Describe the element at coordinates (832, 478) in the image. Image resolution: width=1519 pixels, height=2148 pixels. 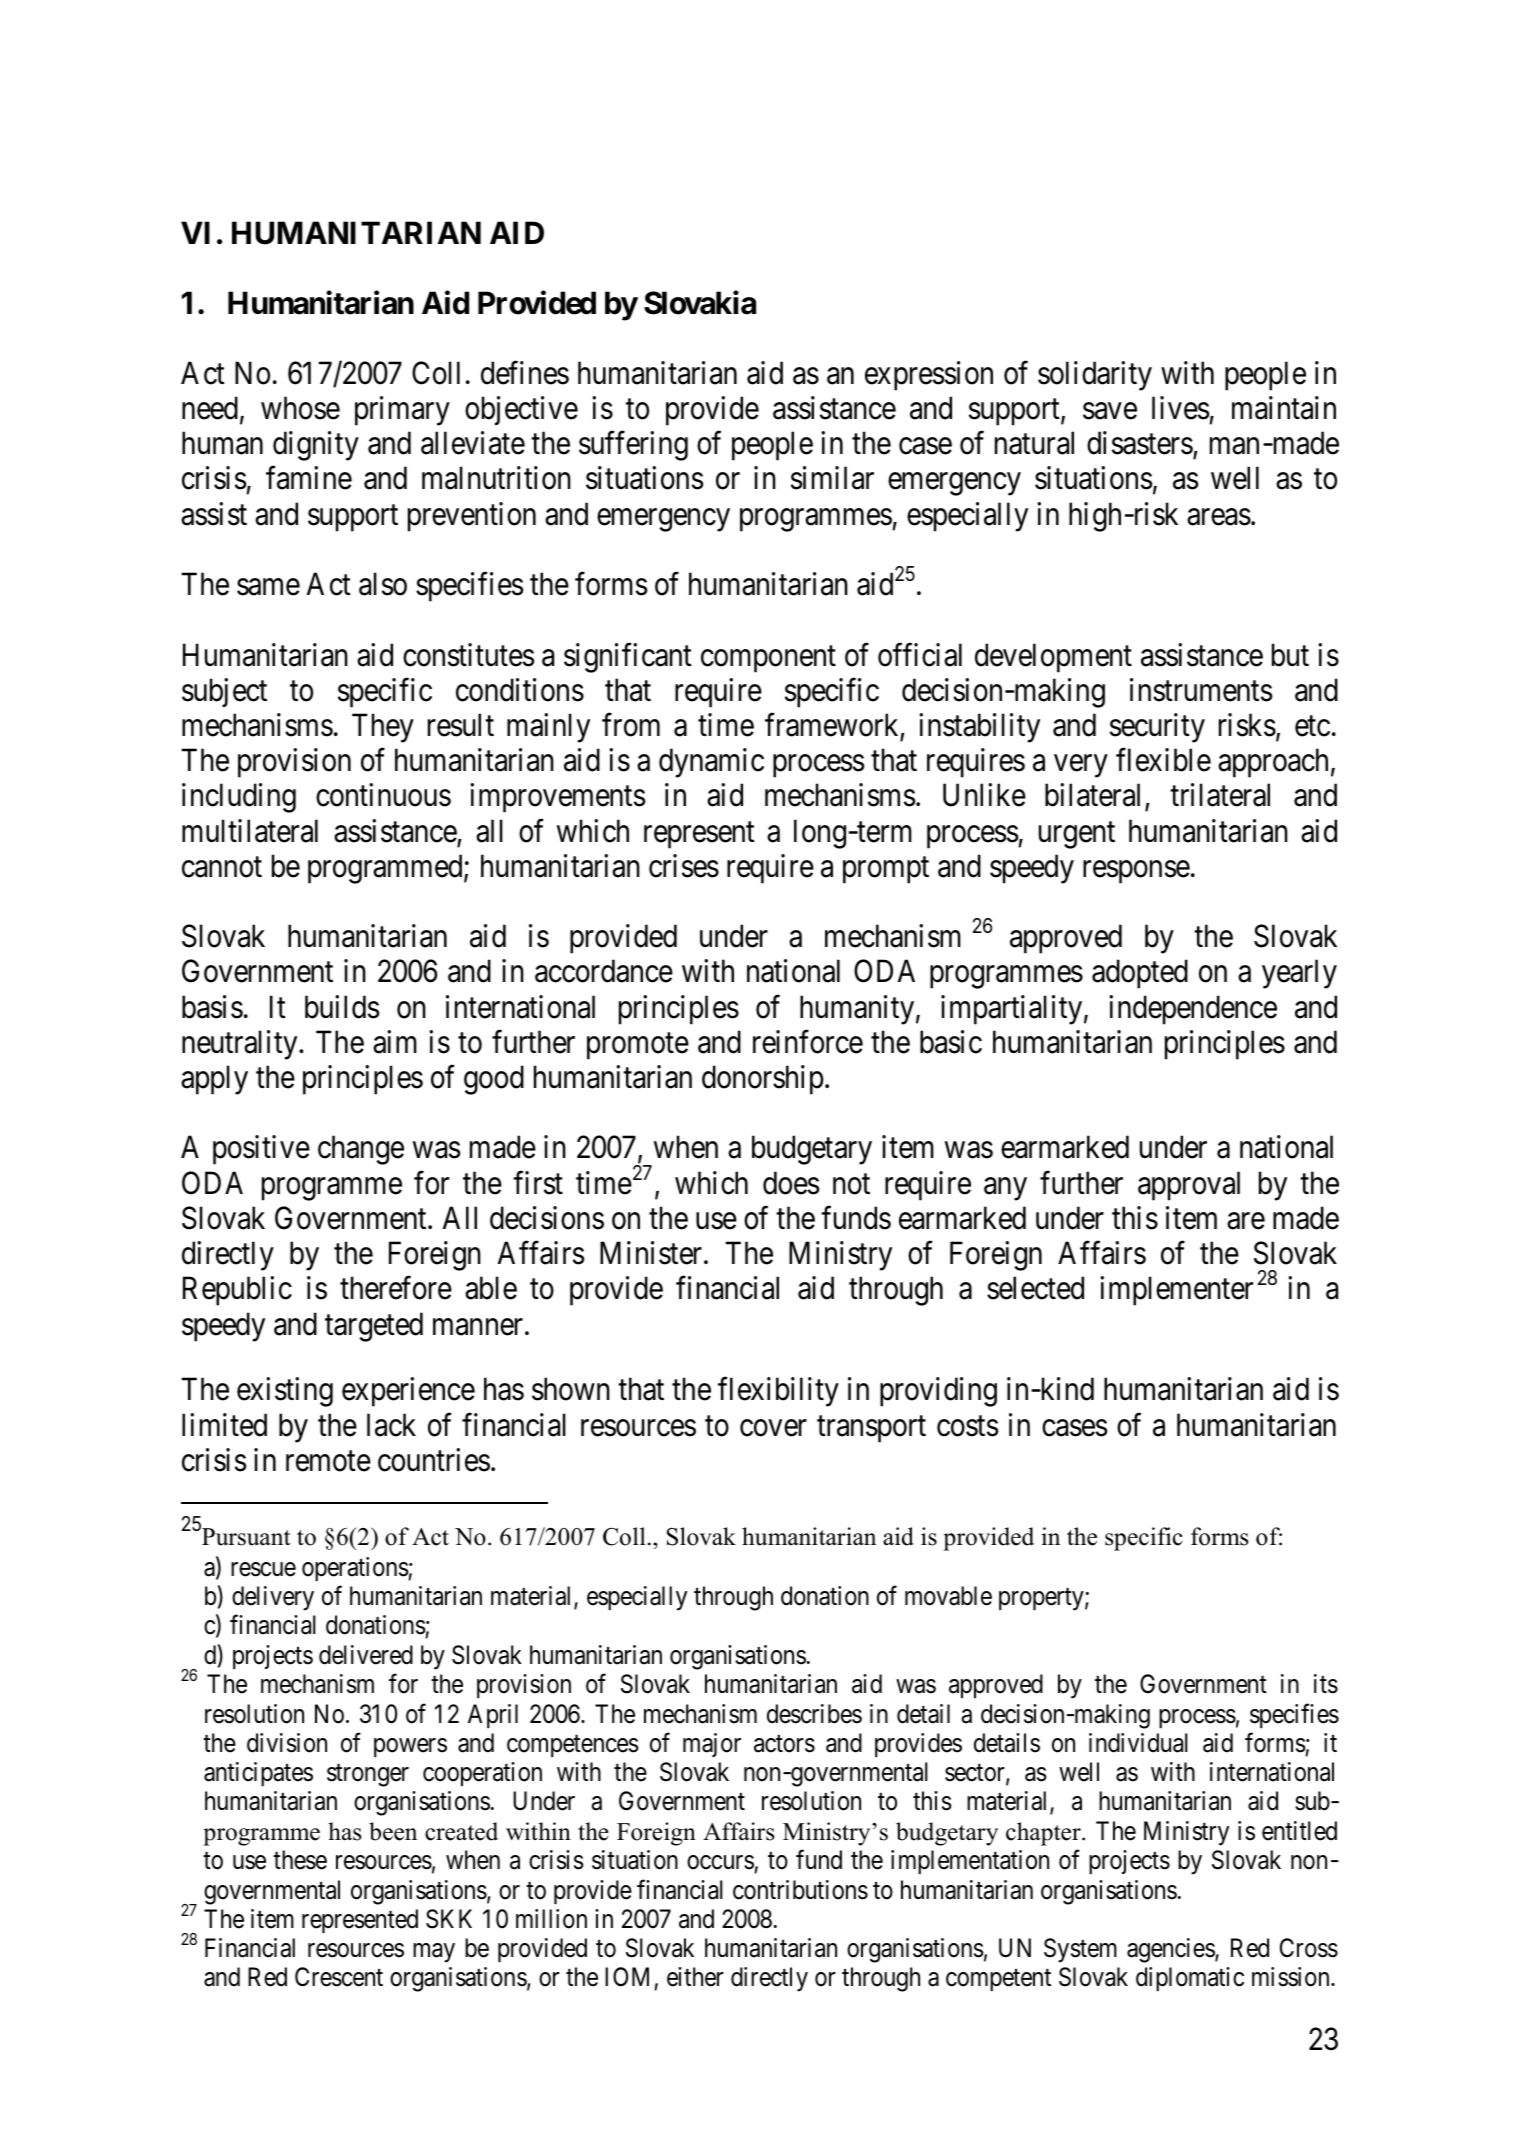
I see `similar` at that location.
